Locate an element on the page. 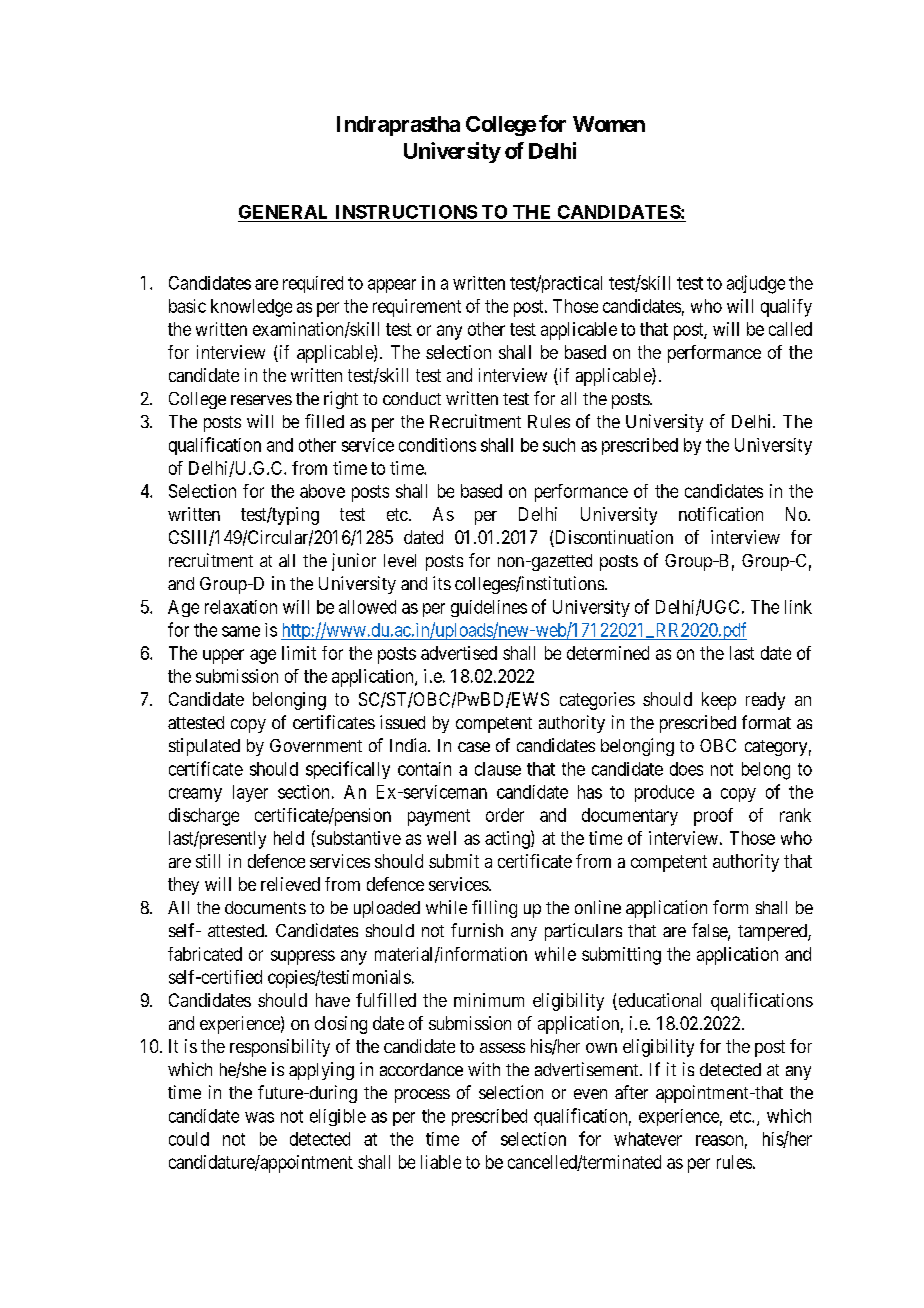  whatever is located at coordinates (648, 1139).
